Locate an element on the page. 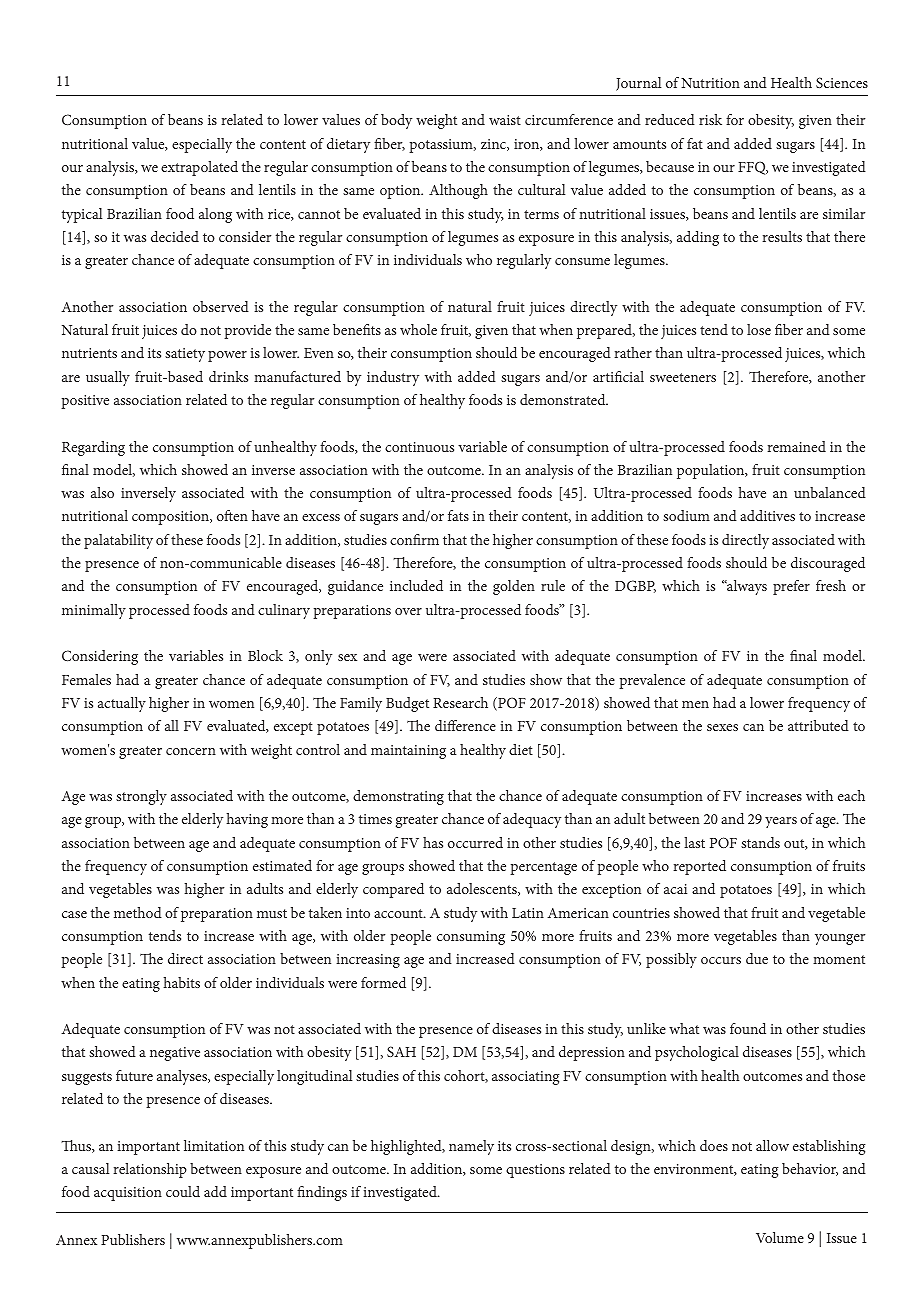 This image has width=924, height=1308. actually is located at coordinates (122, 704).
